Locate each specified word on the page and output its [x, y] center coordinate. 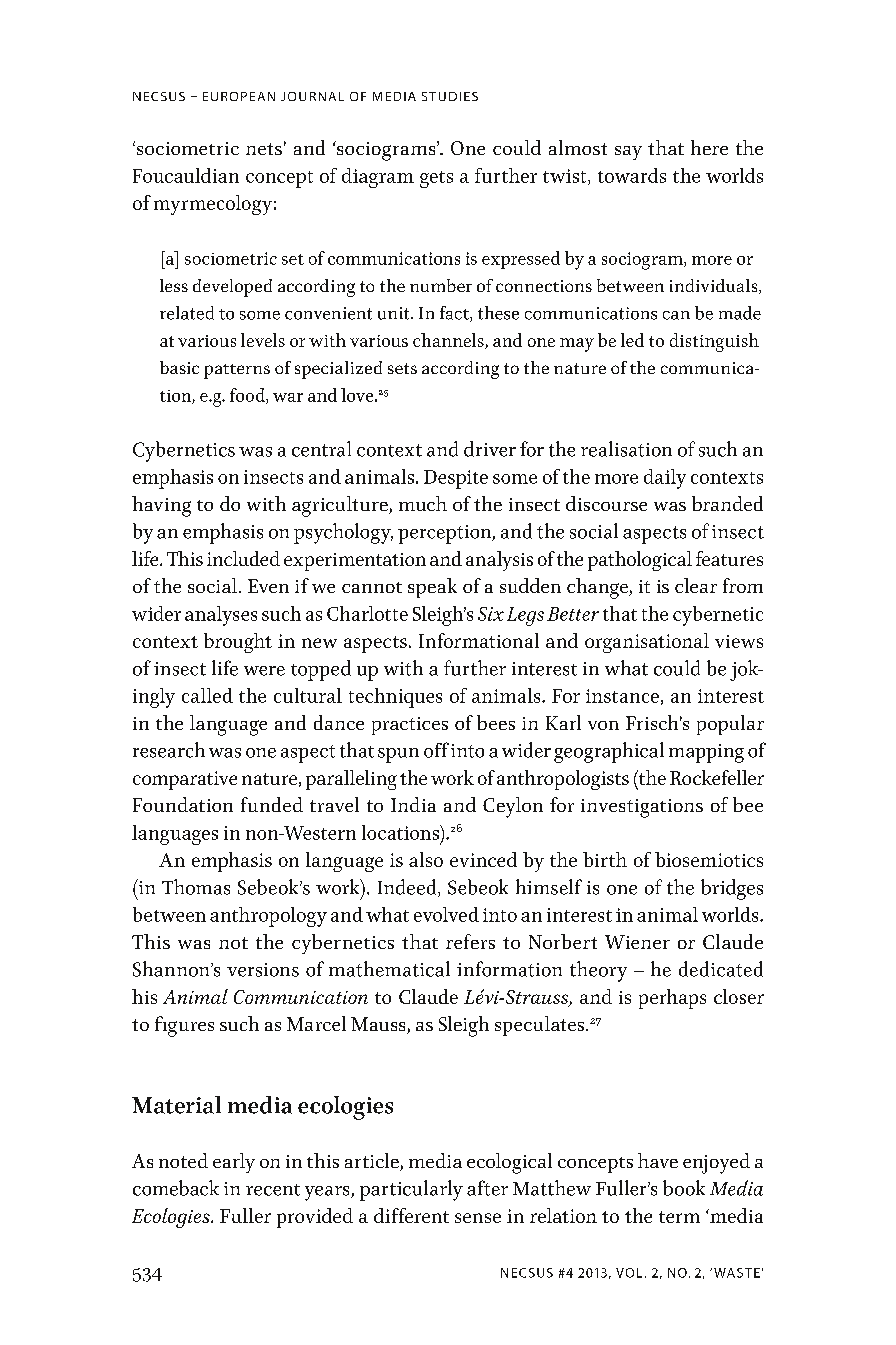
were [264, 671]
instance [622, 696]
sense [478, 1218]
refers [470, 941]
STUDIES [450, 96]
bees [496, 722]
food [248, 396]
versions [263, 970]
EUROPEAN [239, 96]
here [709, 147]
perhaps [672, 999]
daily [665, 479]
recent [273, 1190]
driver [490, 449]
